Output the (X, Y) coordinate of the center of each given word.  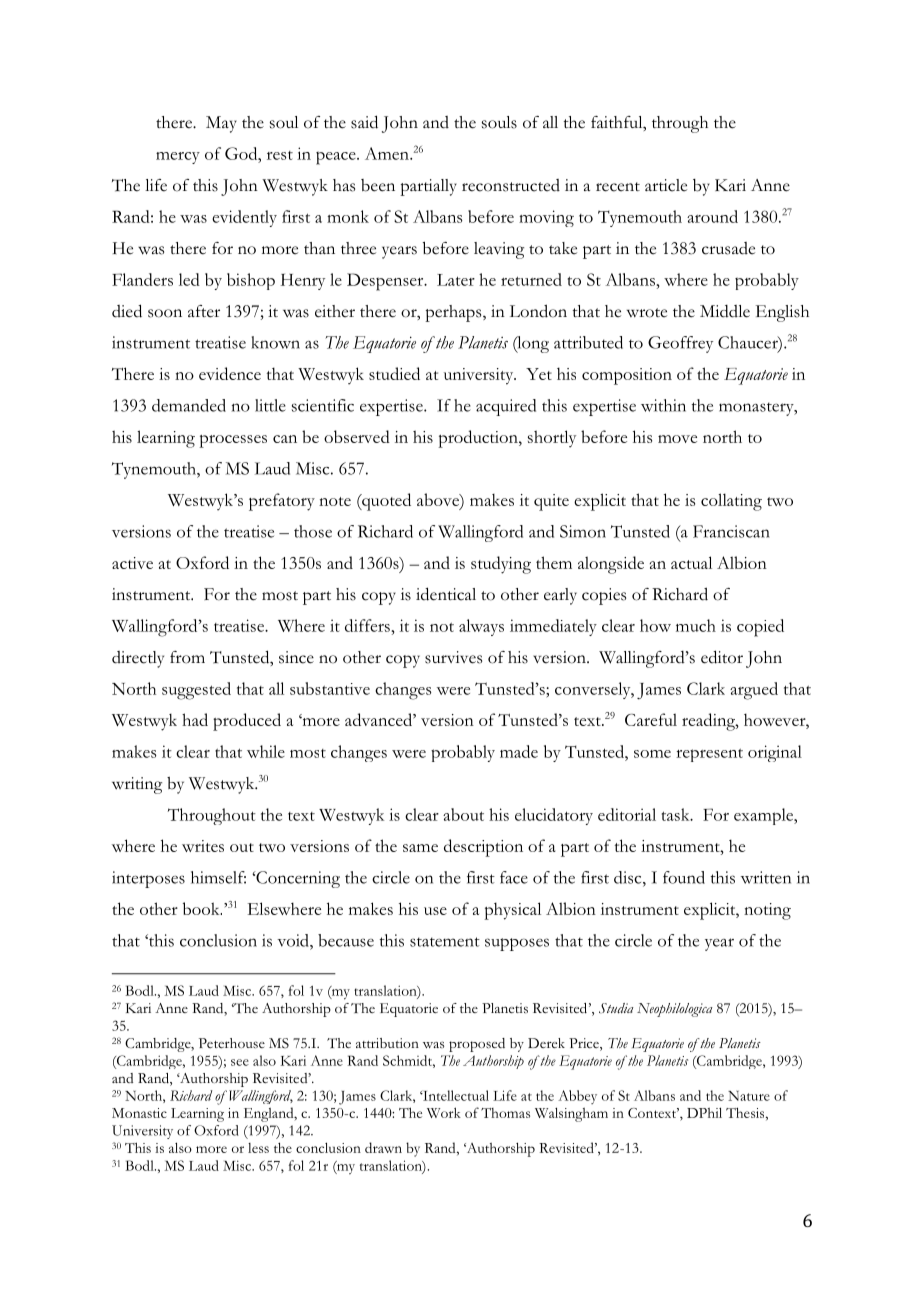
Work (444, 1112)
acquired (506, 407)
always (481, 627)
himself (218, 877)
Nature (749, 1096)
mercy (178, 158)
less (258, 1148)
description (483, 848)
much (696, 625)
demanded (189, 405)
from (187, 657)
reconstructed (511, 185)
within (663, 405)
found (684, 877)
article (666, 185)
